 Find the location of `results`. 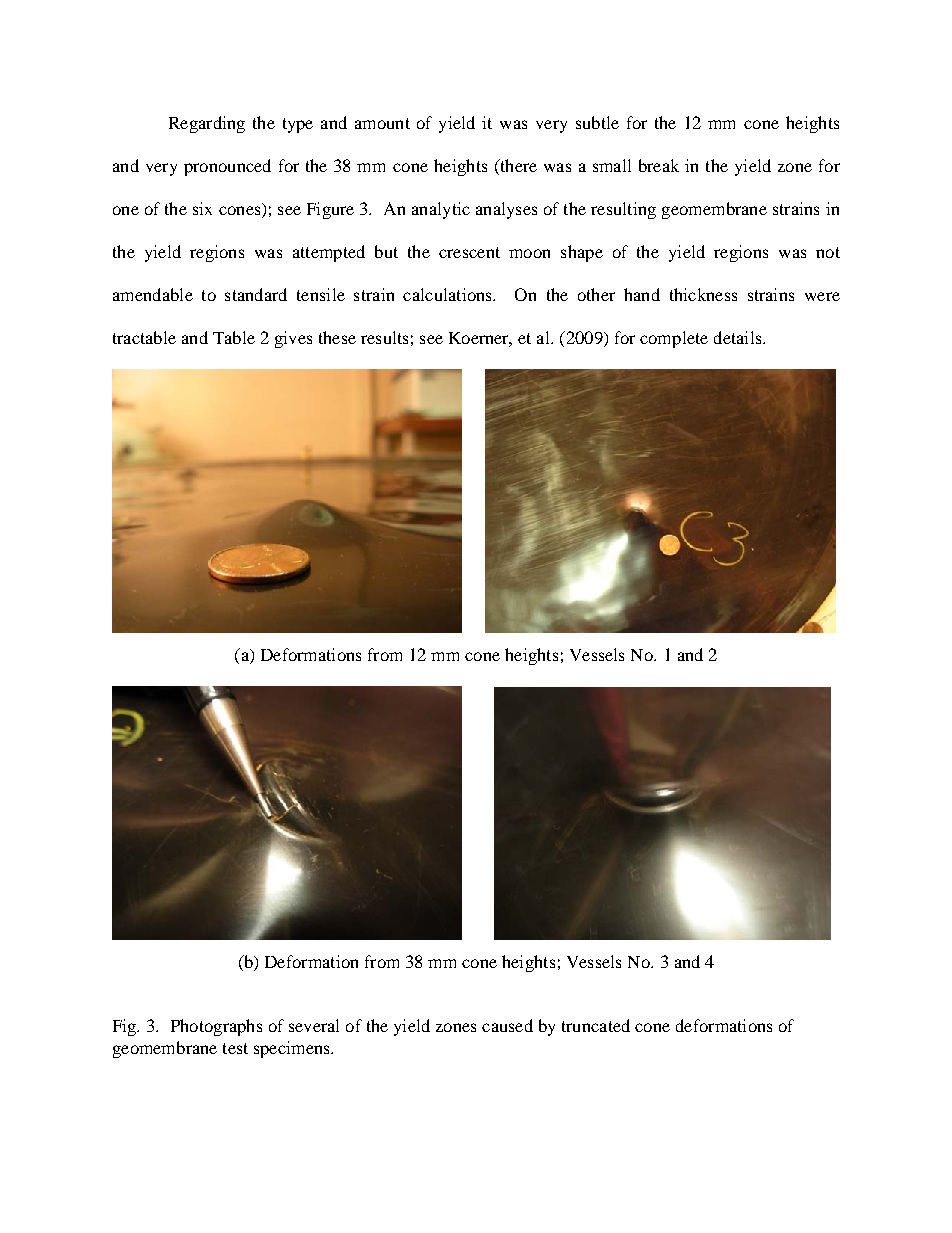

results is located at coordinates (384, 337).
